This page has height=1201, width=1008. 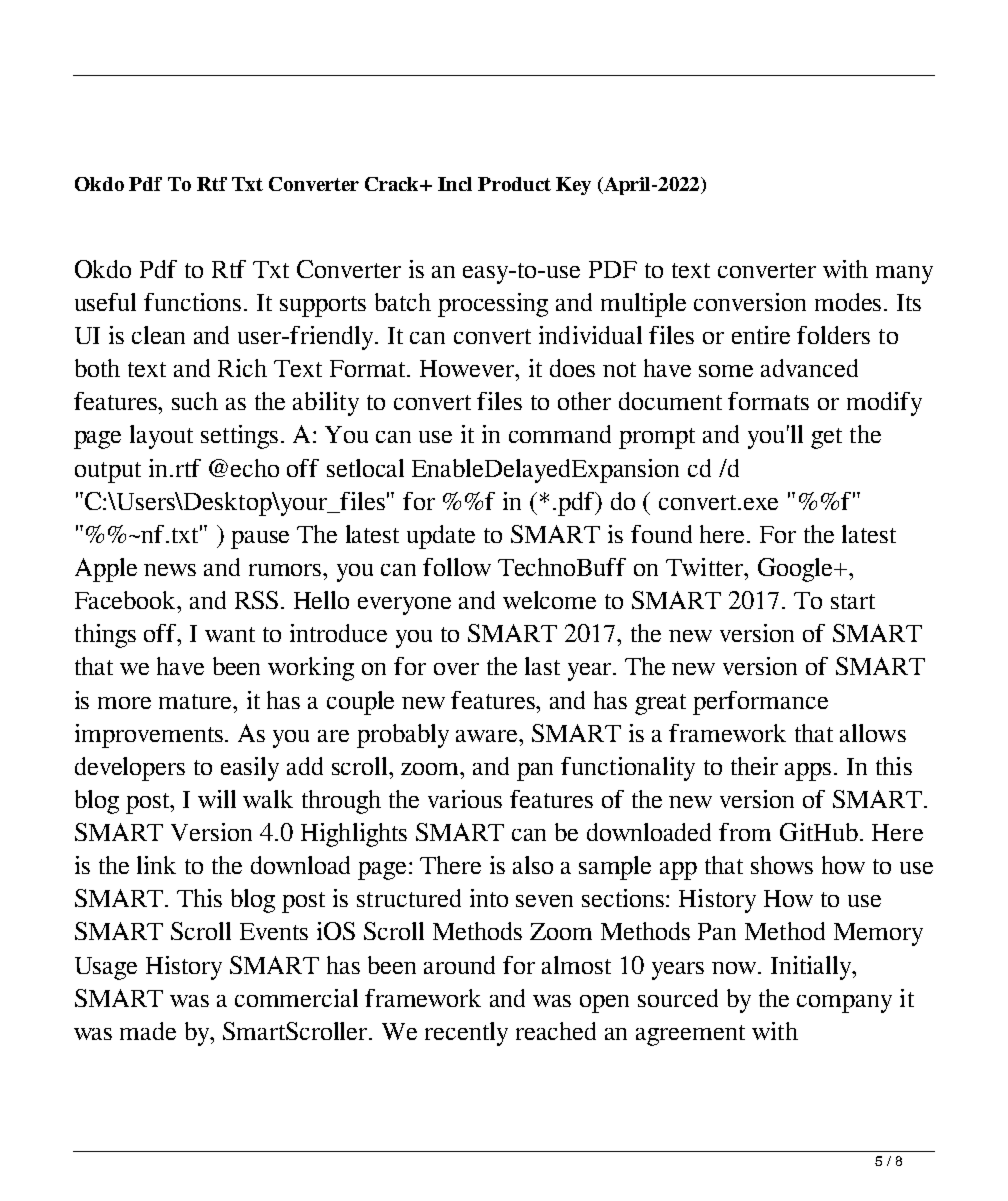 What do you see at coordinates (466, 1034) in the page?
I see `recently` at bounding box center [466, 1034].
